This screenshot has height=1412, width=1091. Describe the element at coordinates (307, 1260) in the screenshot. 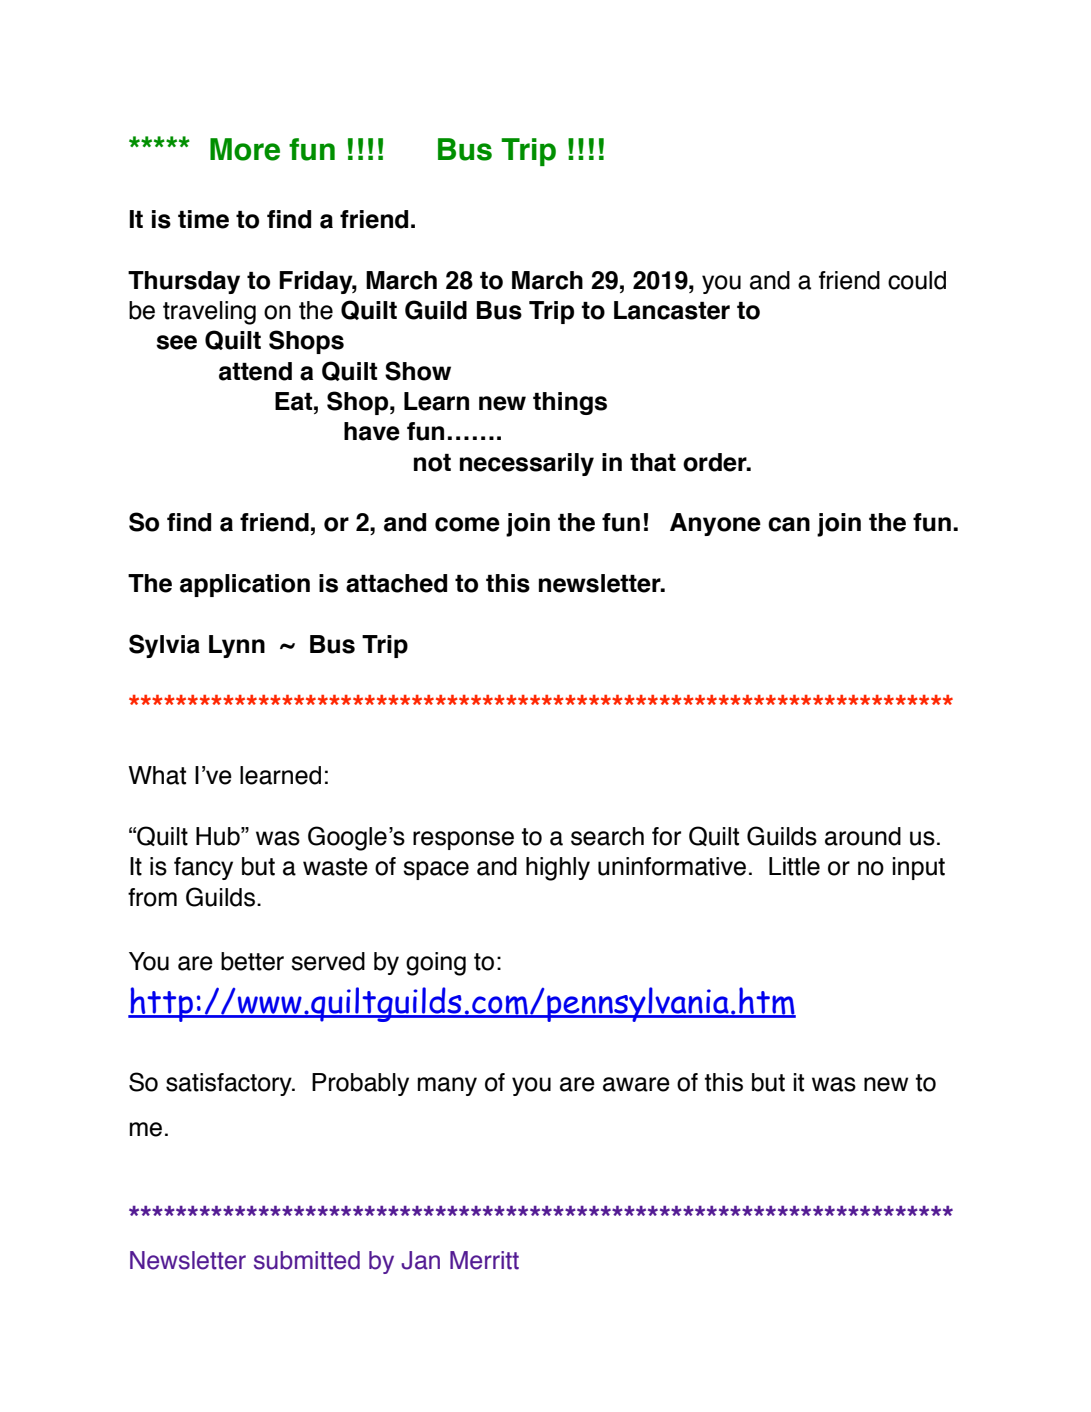

I see `submitted` at that location.
